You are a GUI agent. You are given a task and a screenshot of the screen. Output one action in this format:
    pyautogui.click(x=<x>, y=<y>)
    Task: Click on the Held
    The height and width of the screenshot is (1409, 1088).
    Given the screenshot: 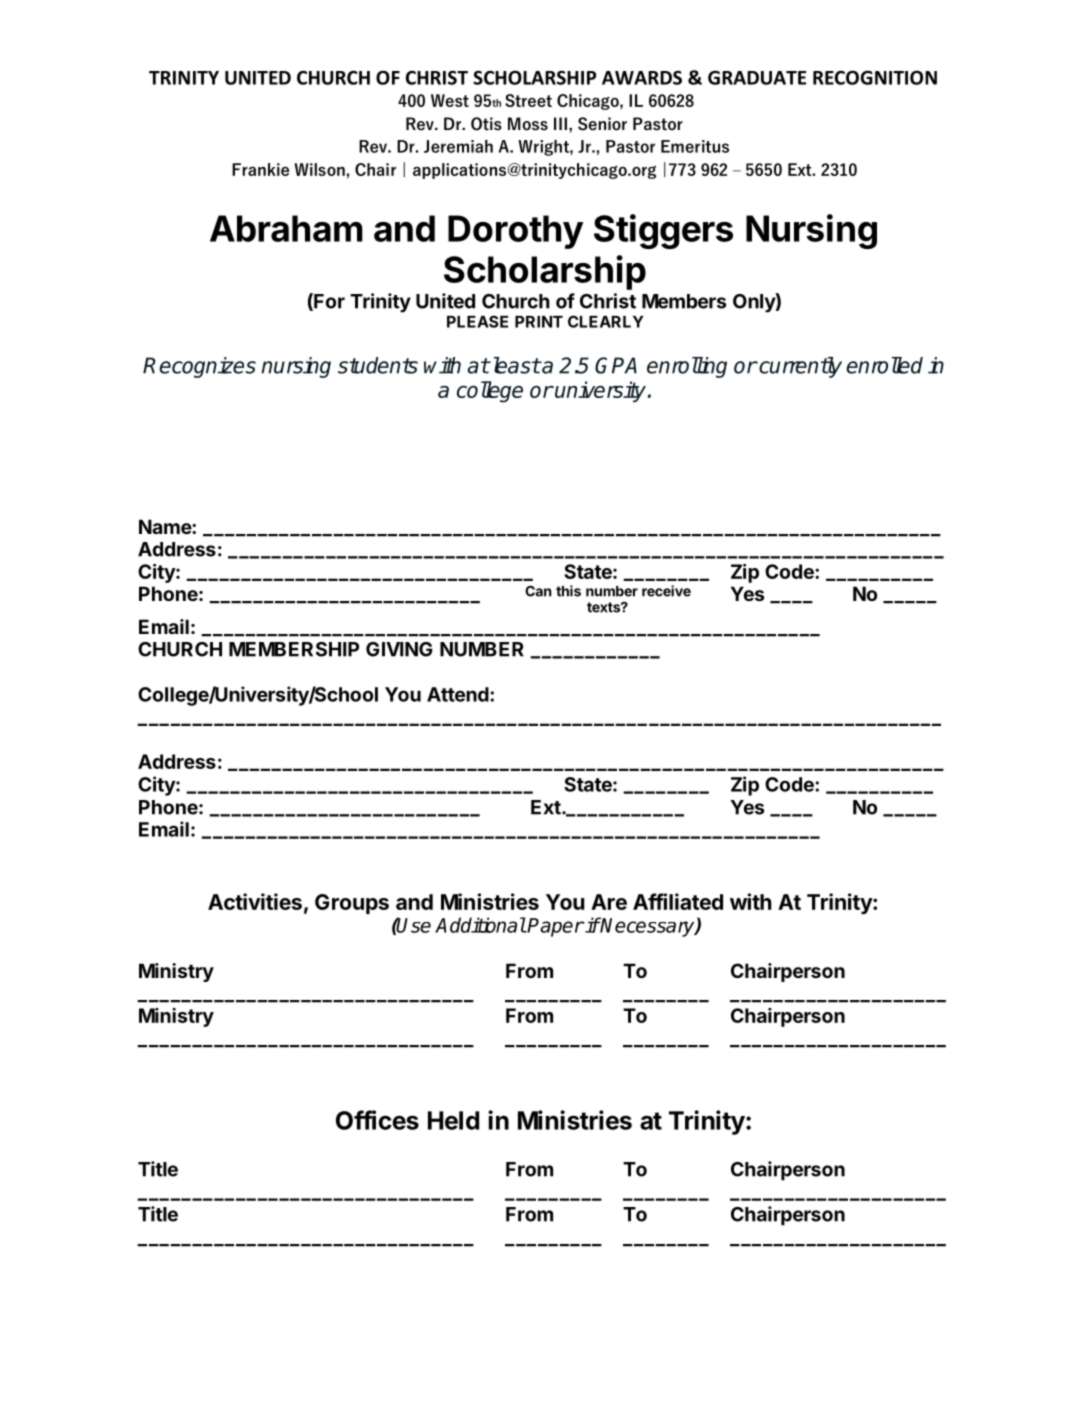 What is the action you would take?
    pyautogui.click(x=453, y=1120)
